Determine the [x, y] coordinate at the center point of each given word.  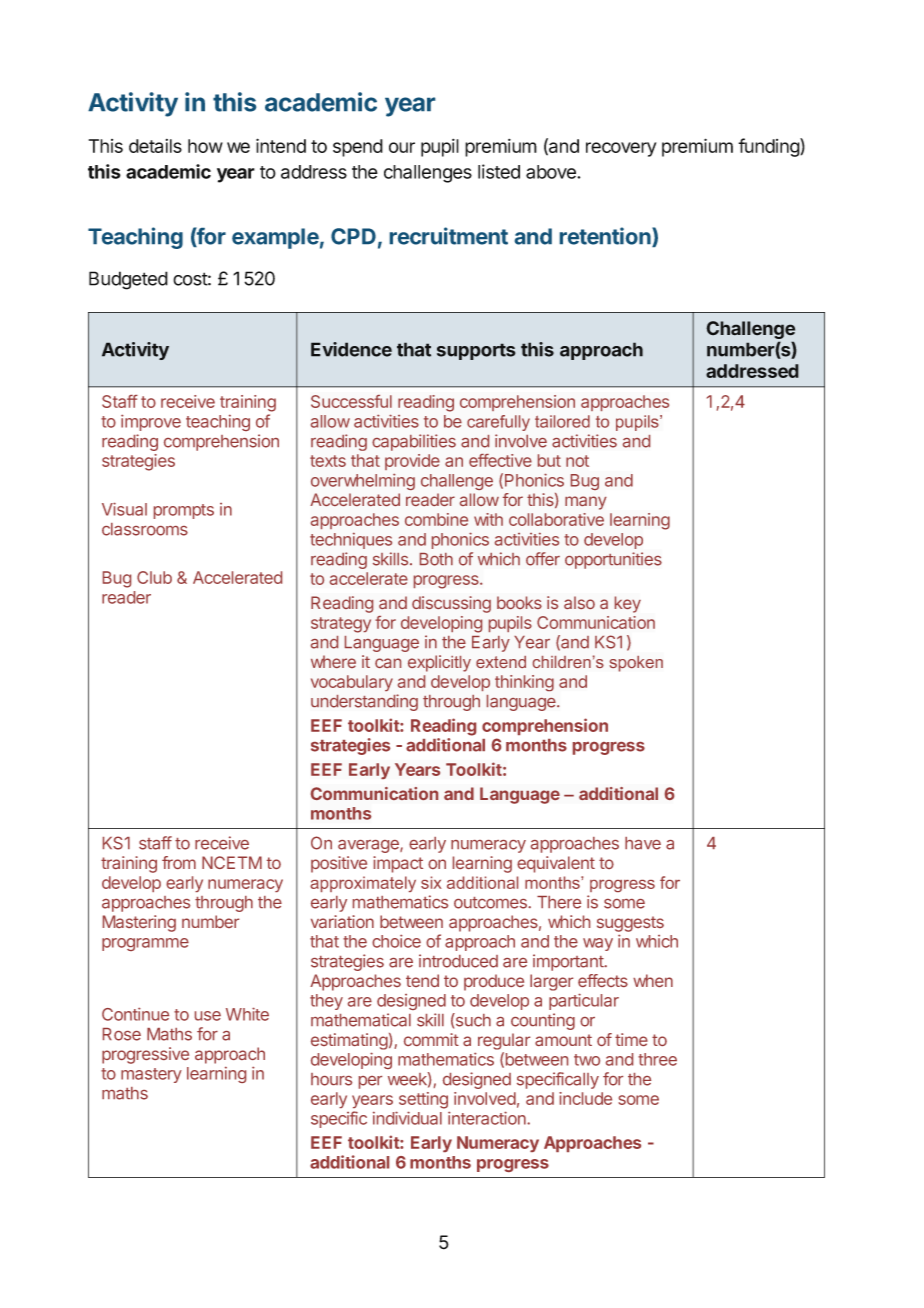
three [657, 1059]
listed [499, 171]
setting [423, 1100]
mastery [151, 1075]
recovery [621, 149]
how [205, 146]
